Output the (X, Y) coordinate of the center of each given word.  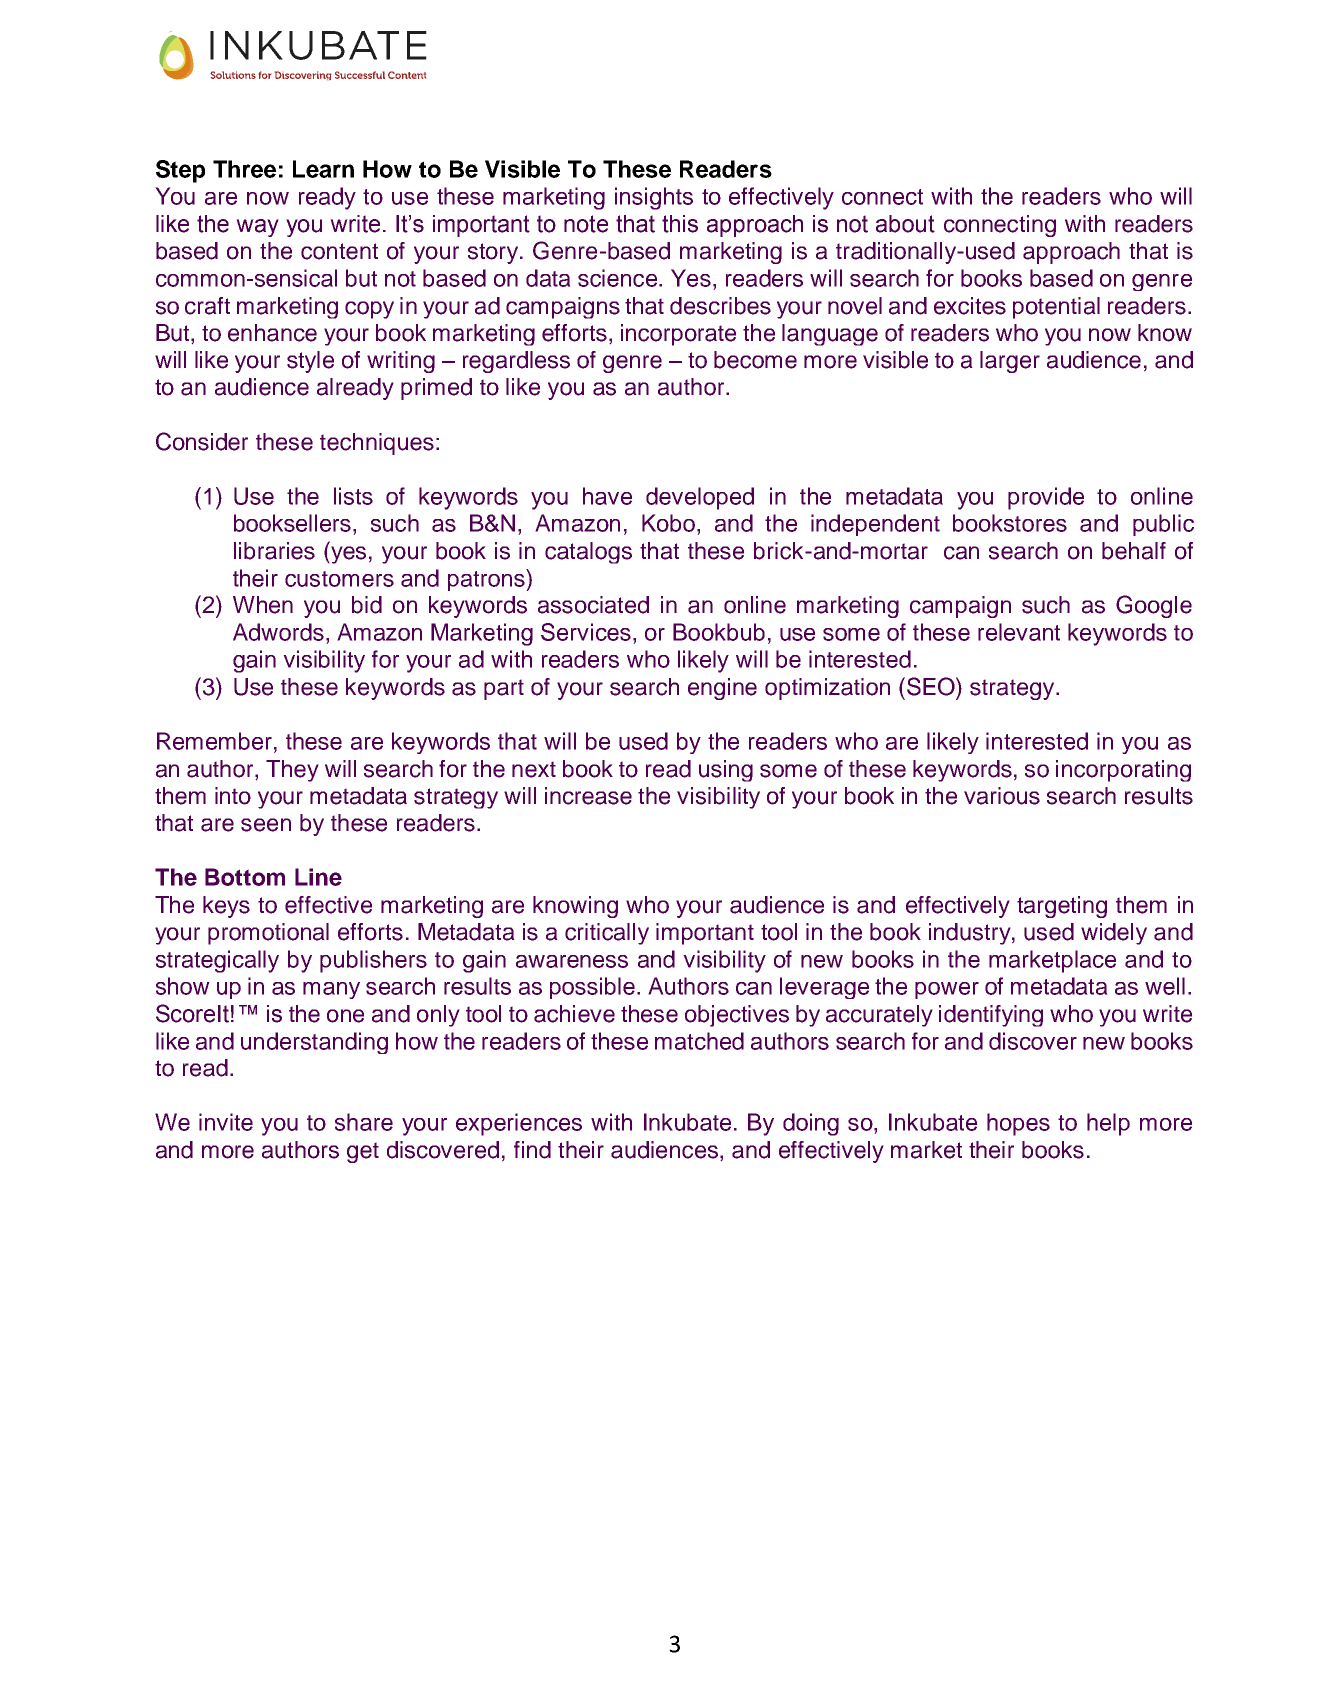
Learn (323, 169)
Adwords (278, 632)
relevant (1019, 632)
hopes (1018, 1124)
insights (654, 198)
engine (722, 689)
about (905, 224)
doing (811, 1124)
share (364, 1122)
